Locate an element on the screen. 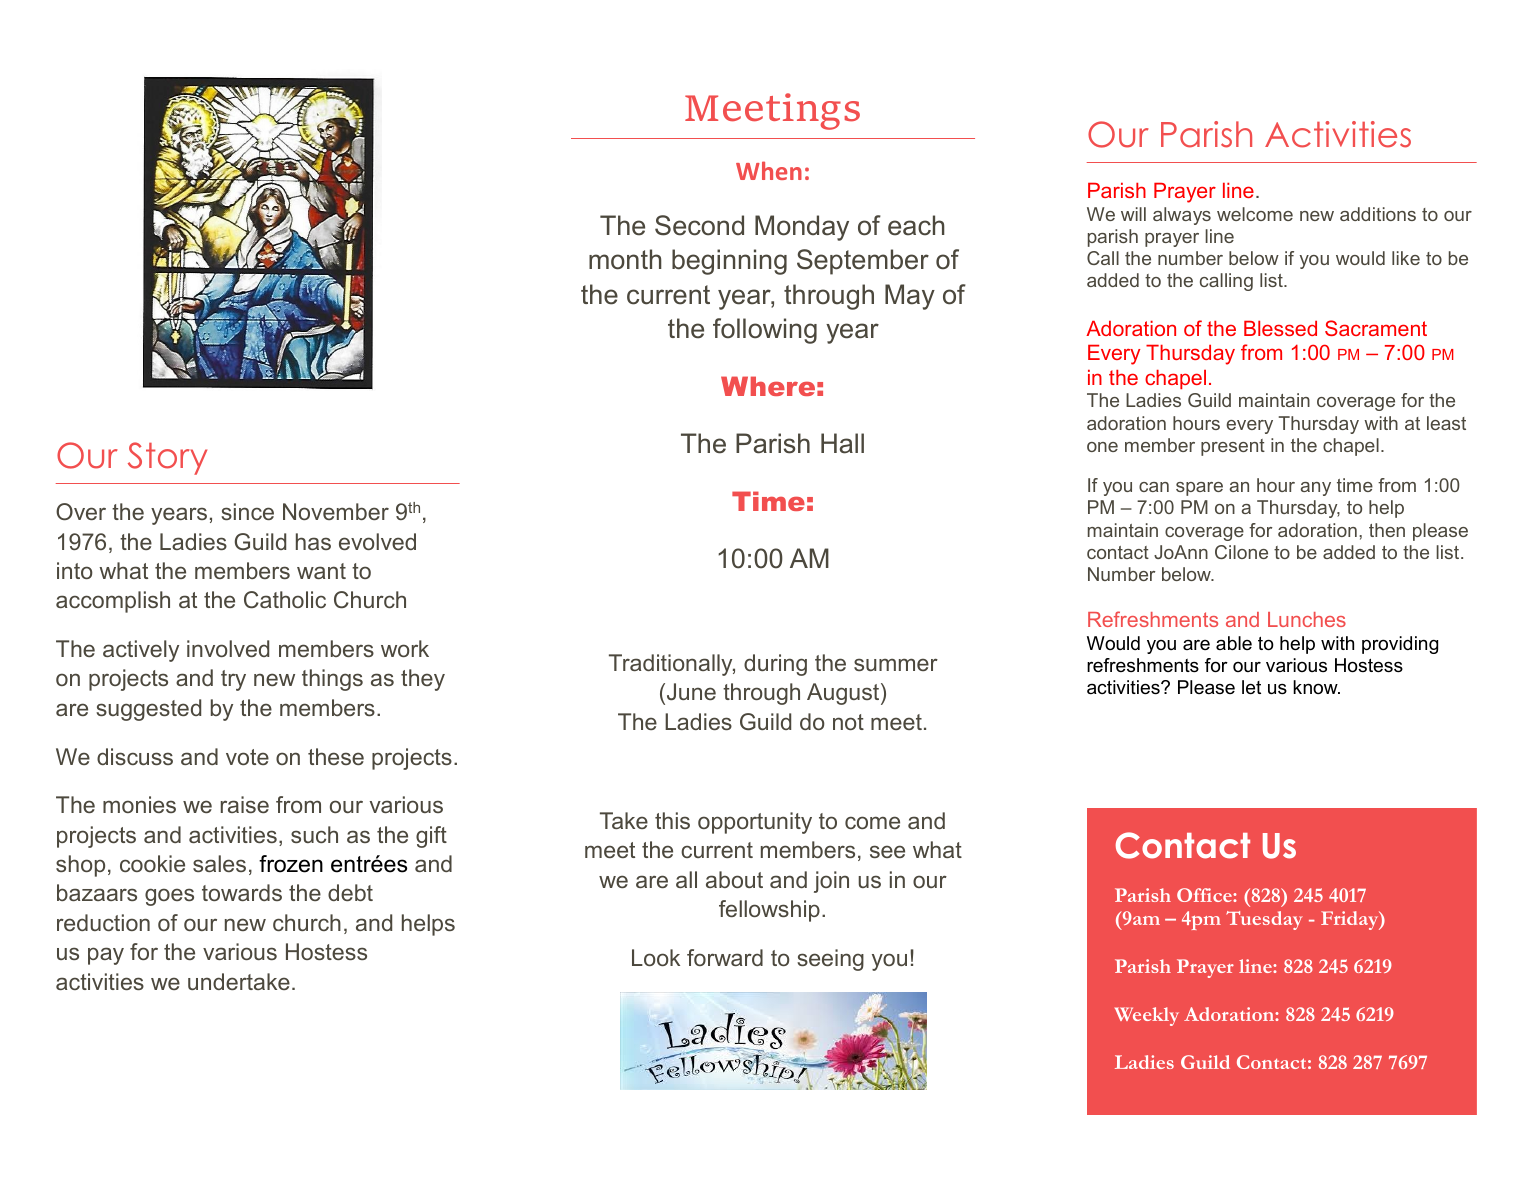 The image size is (1532, 1184). additions is located at coordinates (1378, 214).
